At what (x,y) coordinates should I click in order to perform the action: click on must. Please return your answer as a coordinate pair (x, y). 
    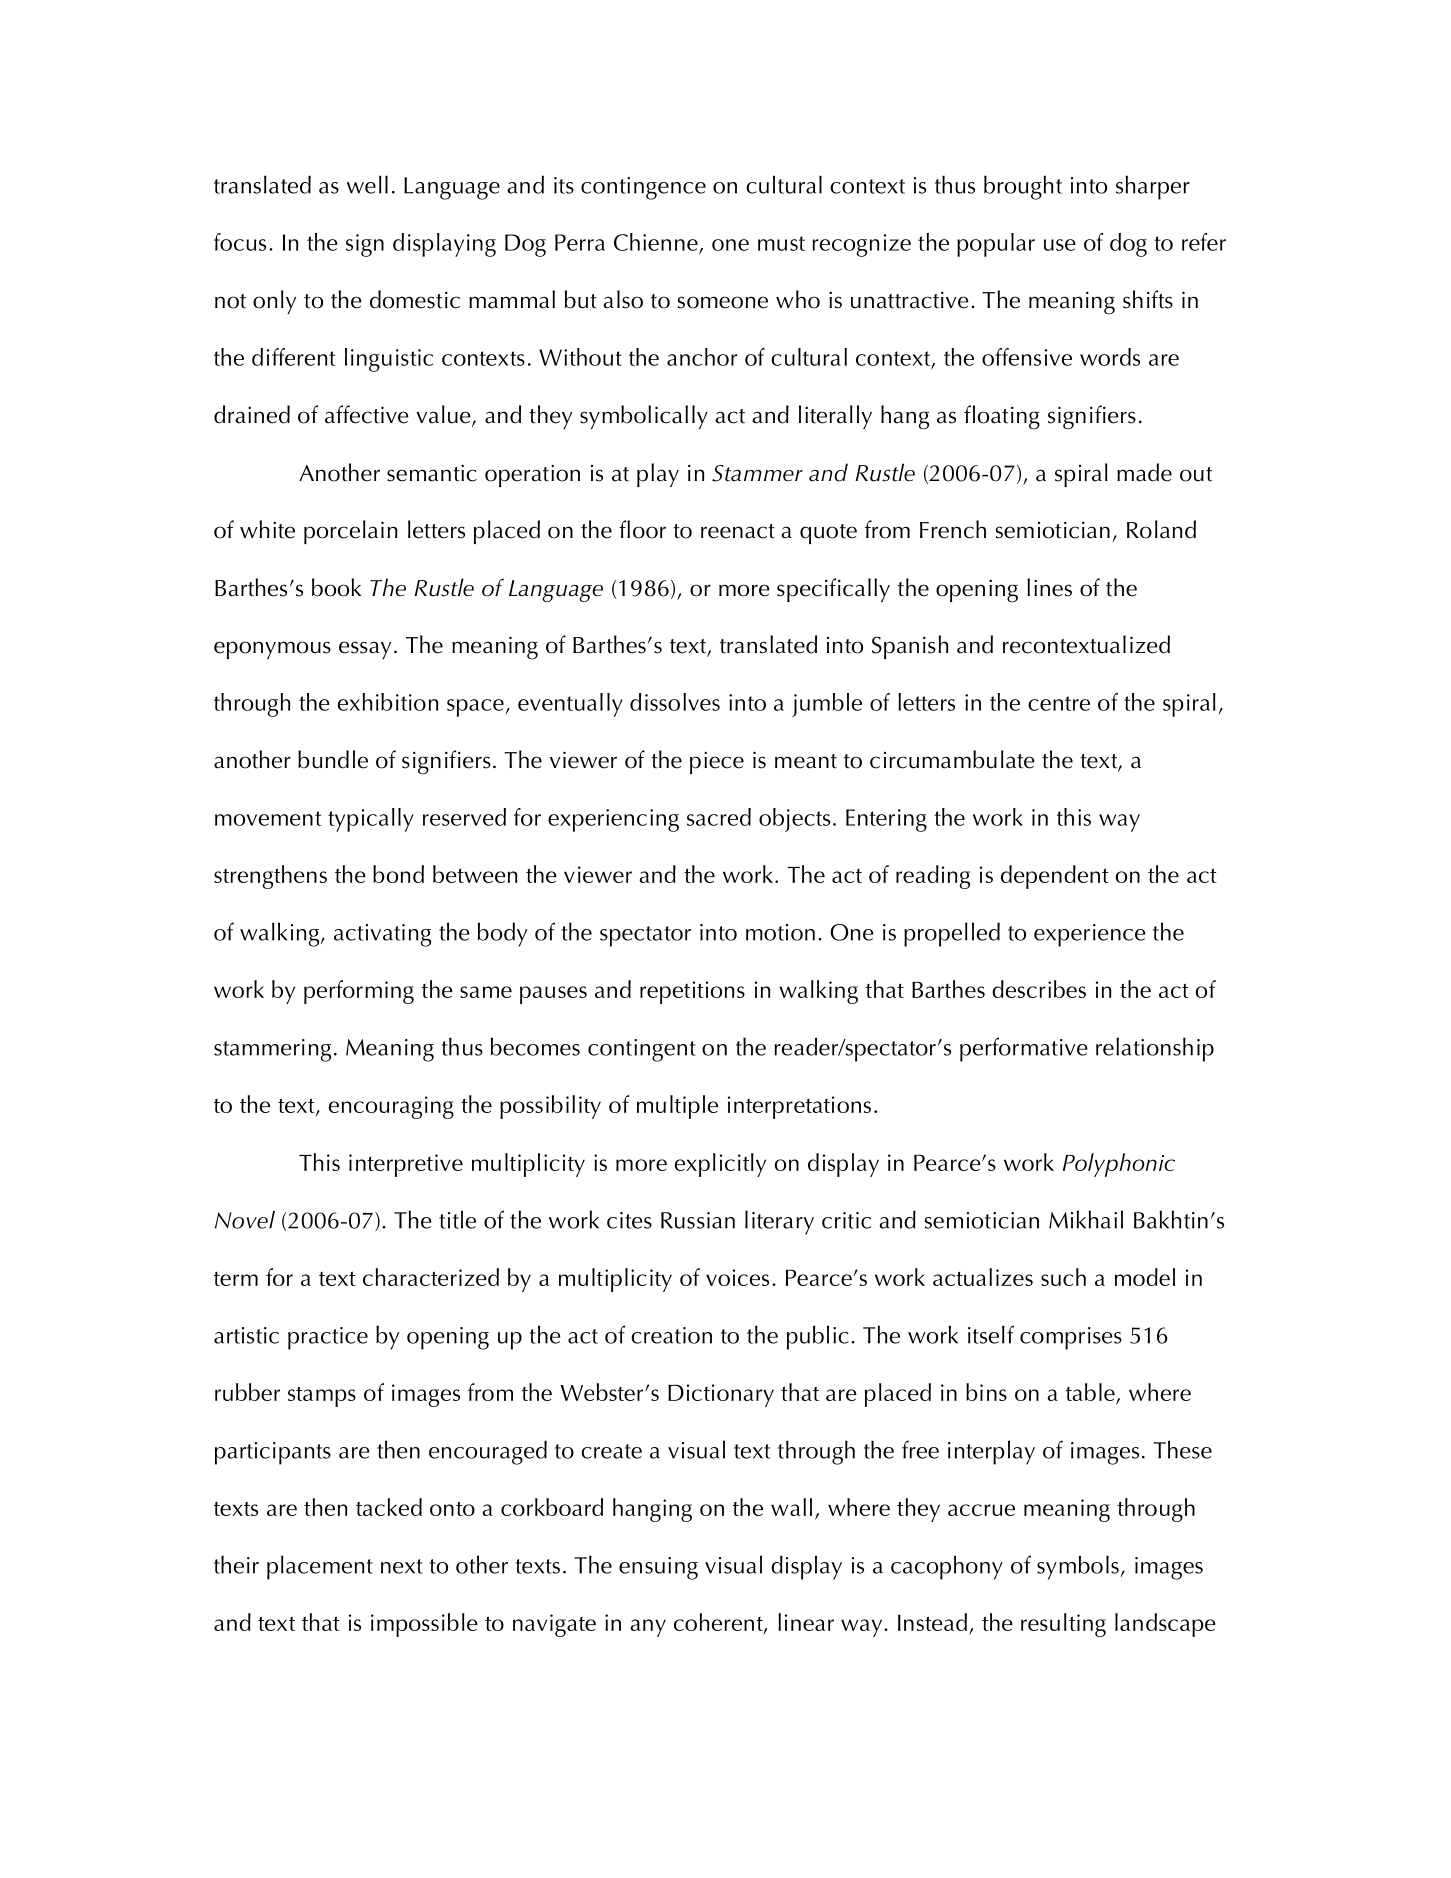
    Looking at the image, I should click on (781, 243).
